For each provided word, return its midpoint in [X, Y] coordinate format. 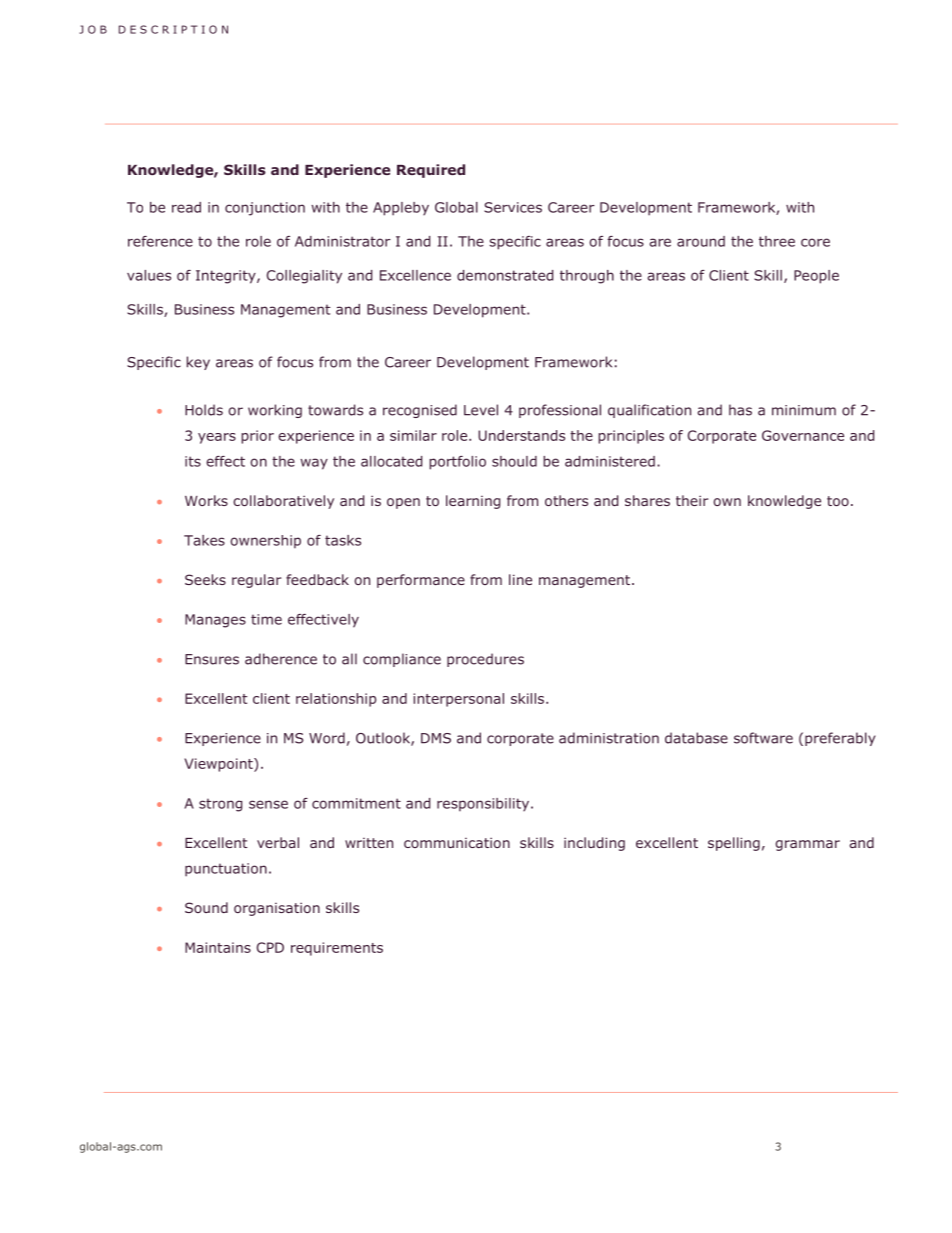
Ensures [212, 659]
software [763, 738]
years [217, 438]
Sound [206, 907]
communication [457, 842]
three [777, 241]
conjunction [265, 209]
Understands [521, 435]
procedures [485, 660]
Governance [803, 435]
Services [513, 207]
